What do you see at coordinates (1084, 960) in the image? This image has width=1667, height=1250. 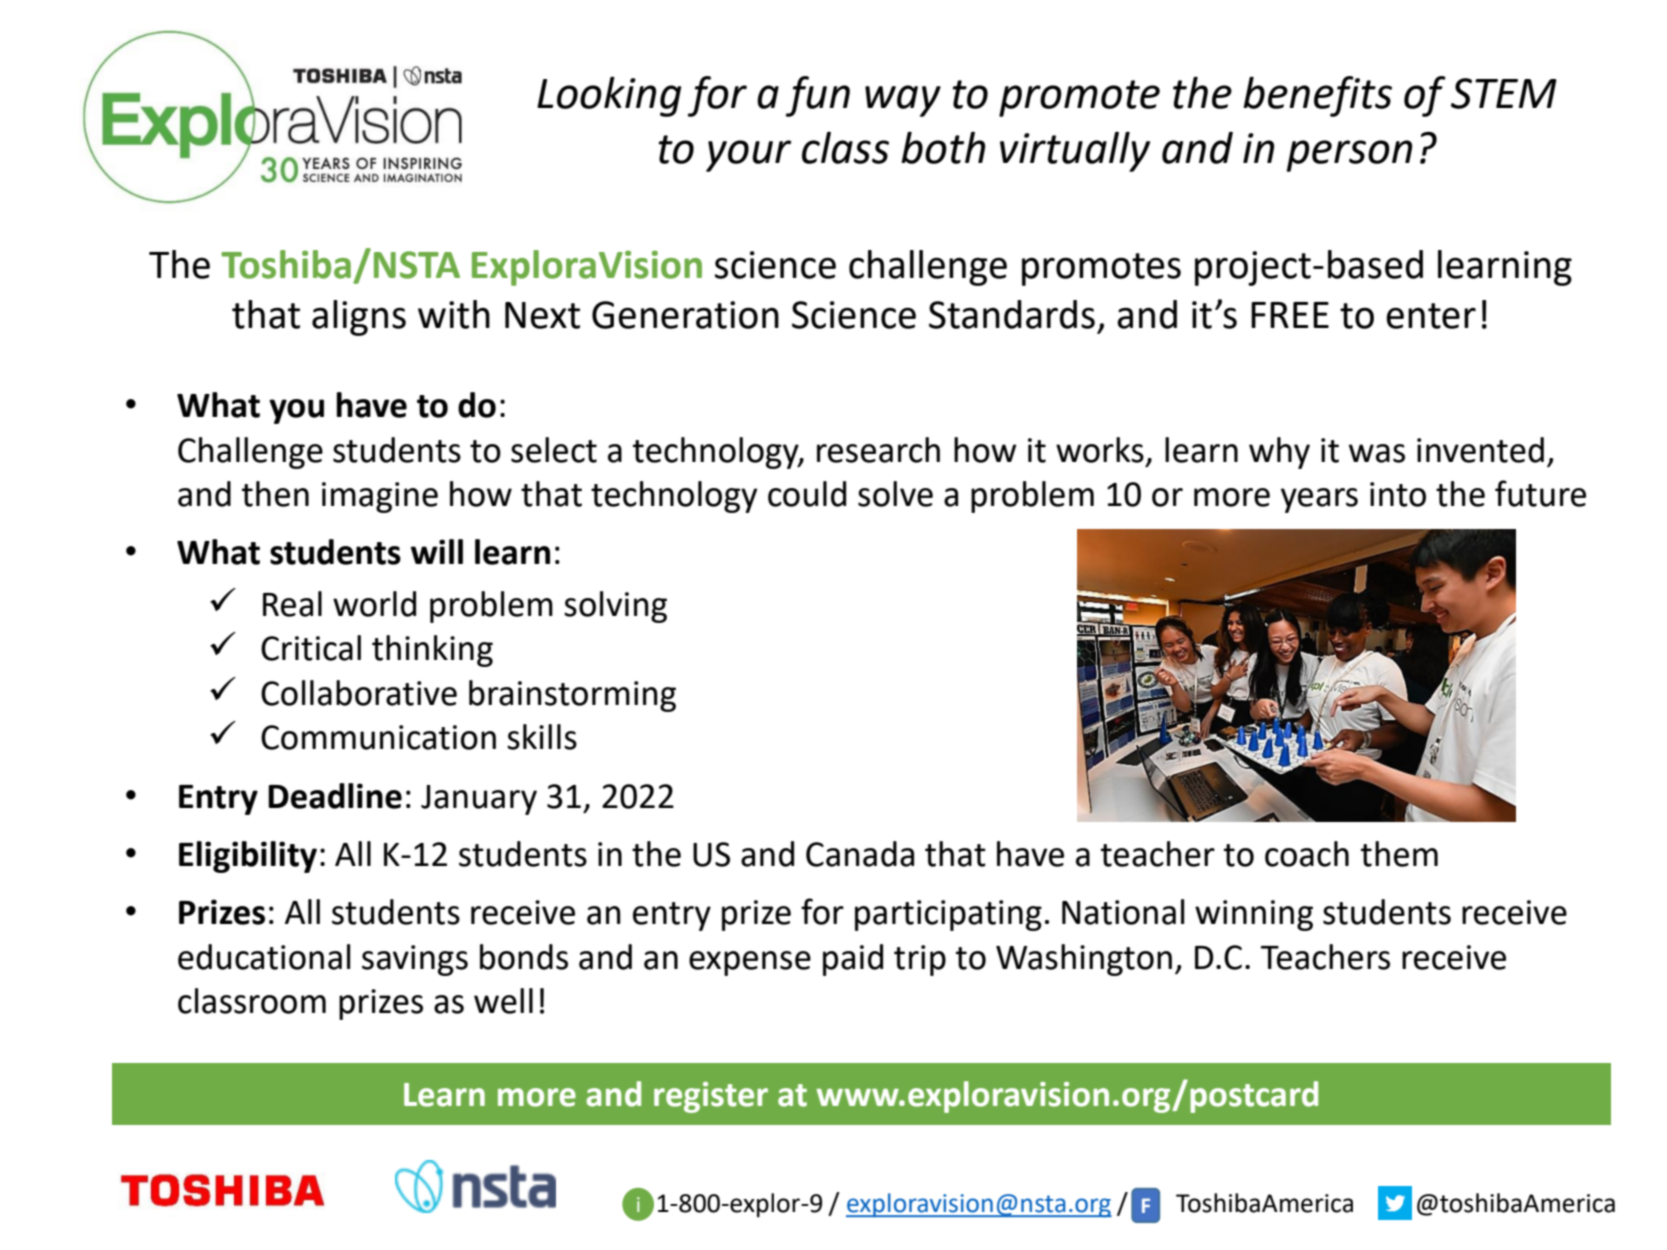 I see `Washington` at bounding box center [1084, 960].
